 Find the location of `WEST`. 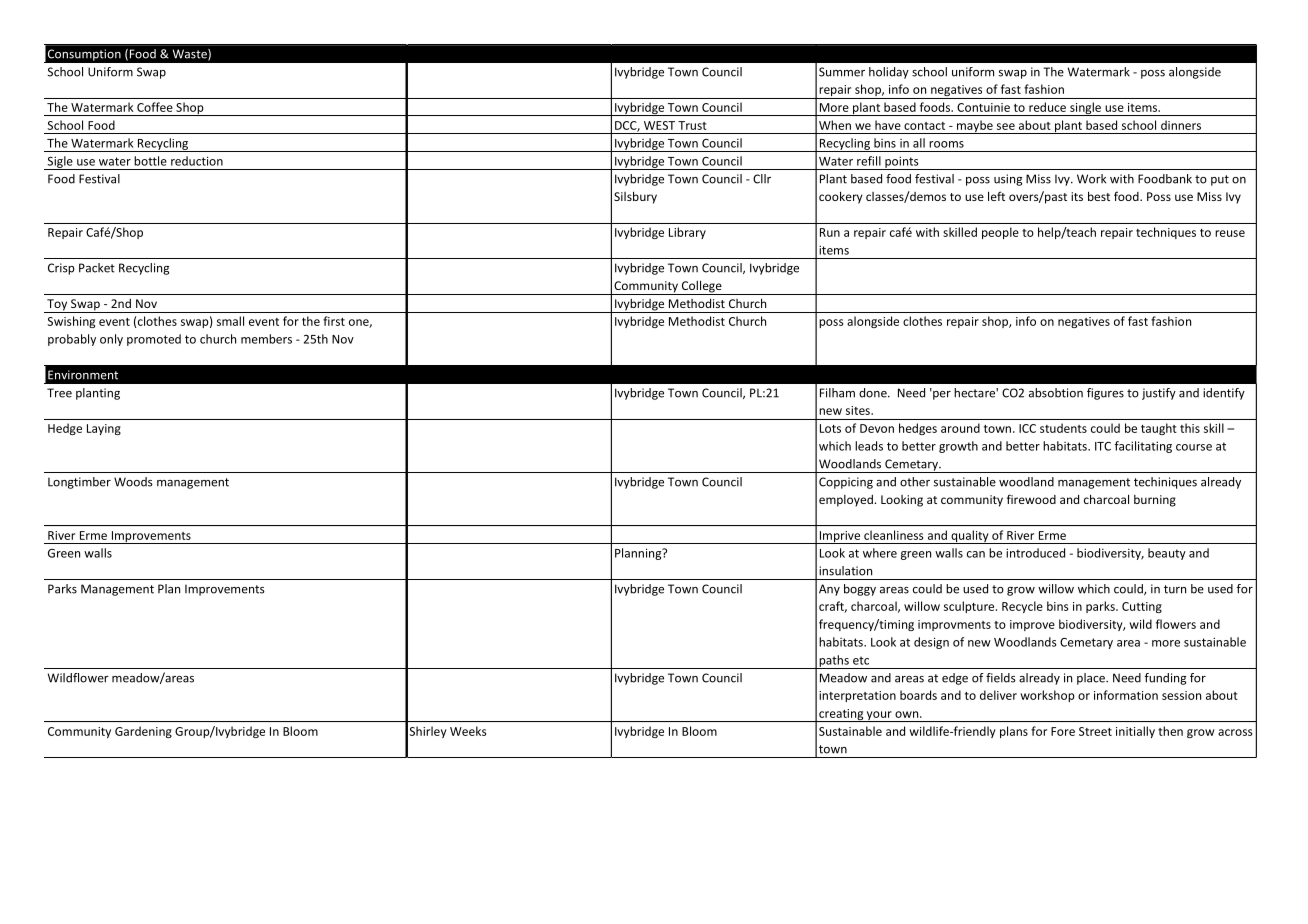

WEST is located at coordinates (659, 125).
